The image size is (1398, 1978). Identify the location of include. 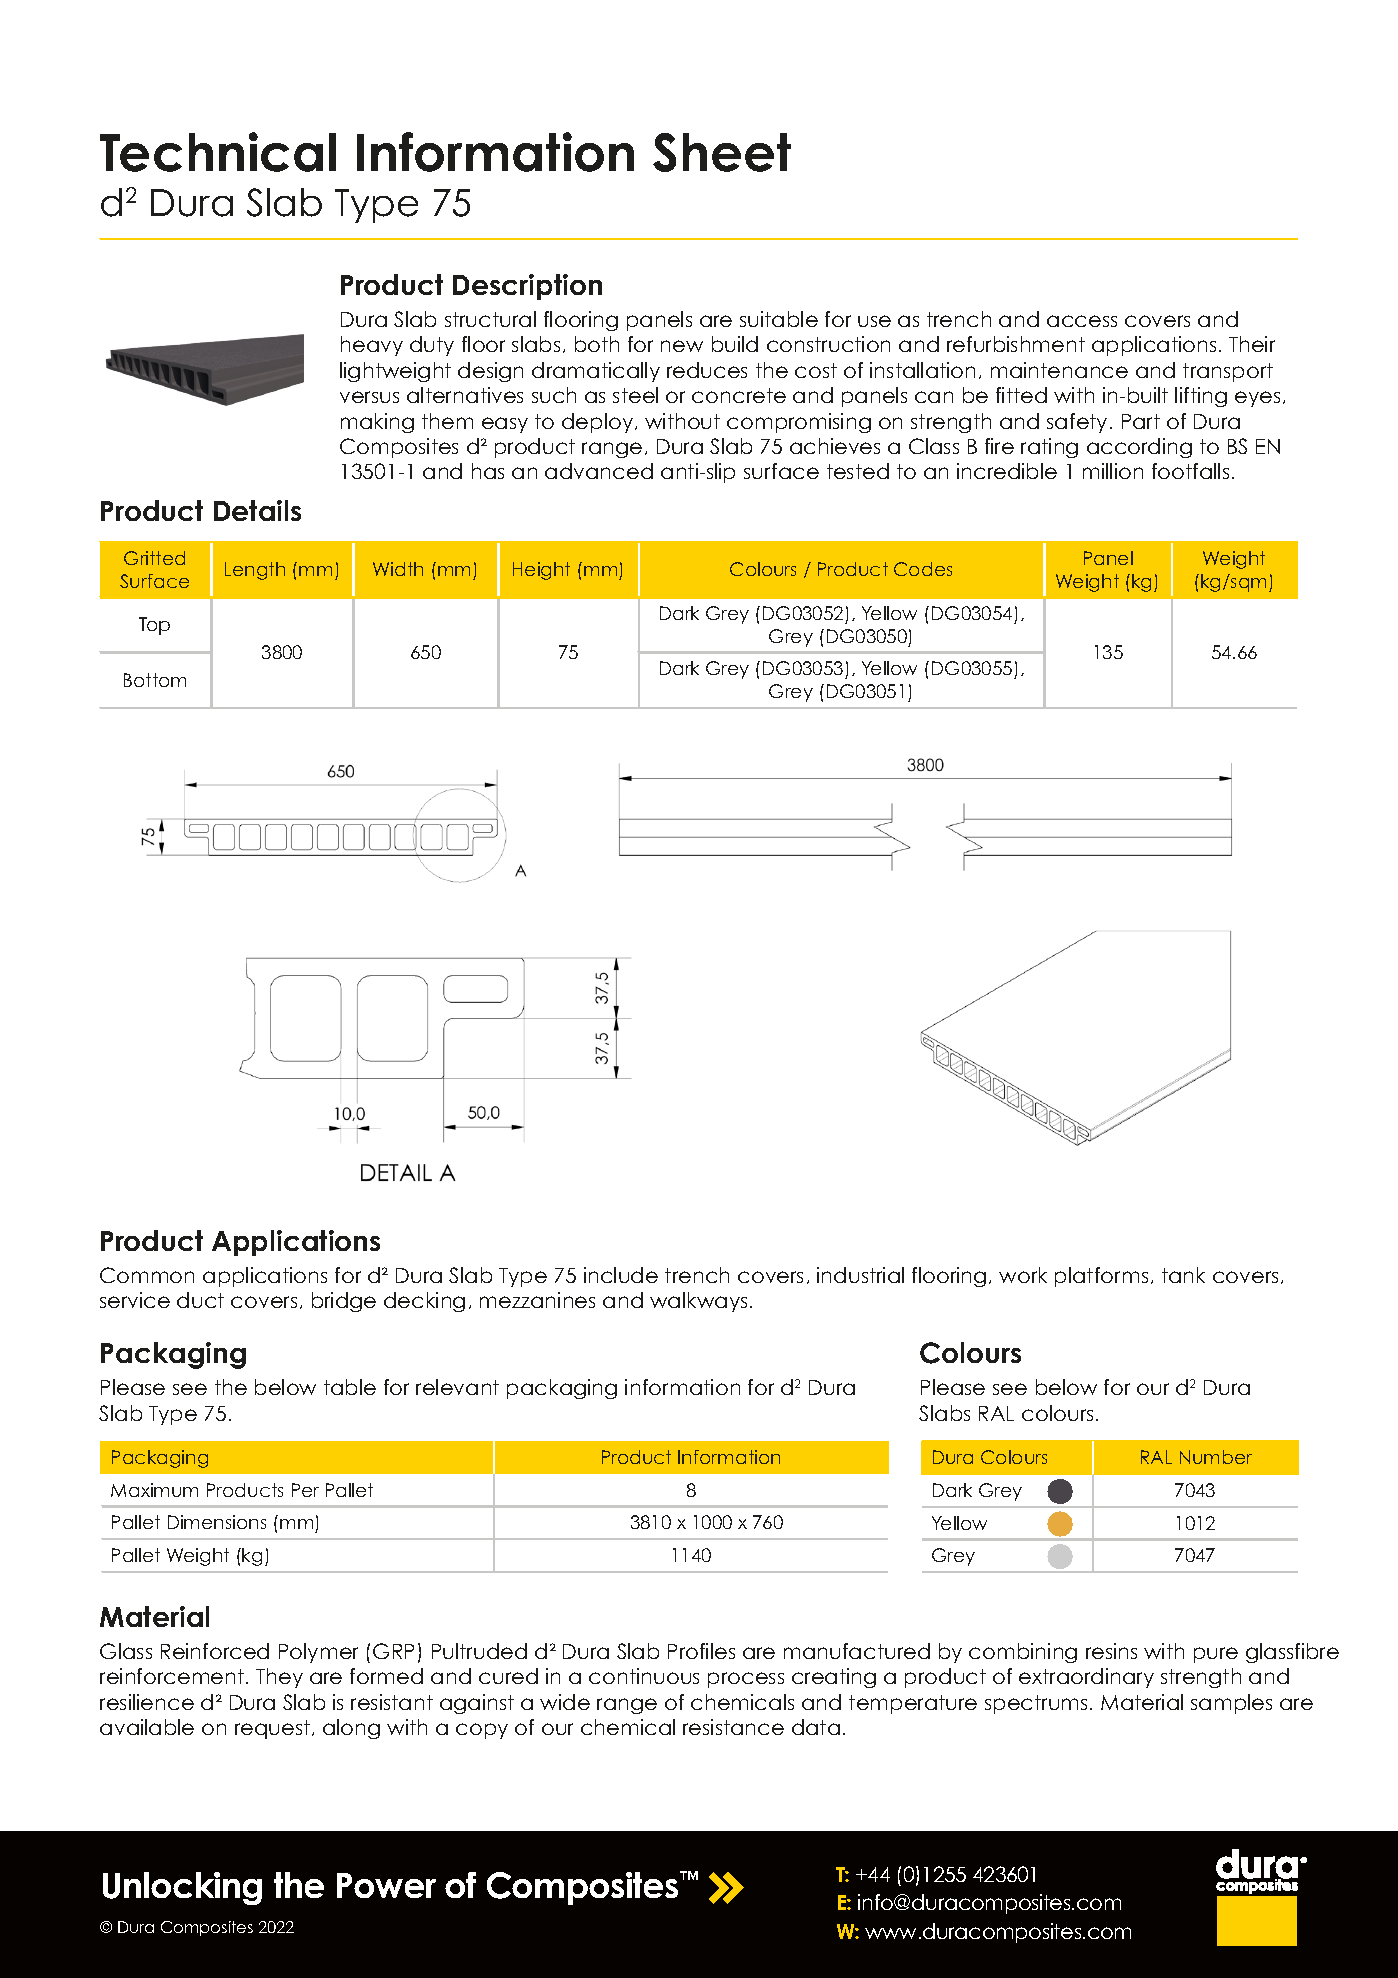
(621, 1275).
